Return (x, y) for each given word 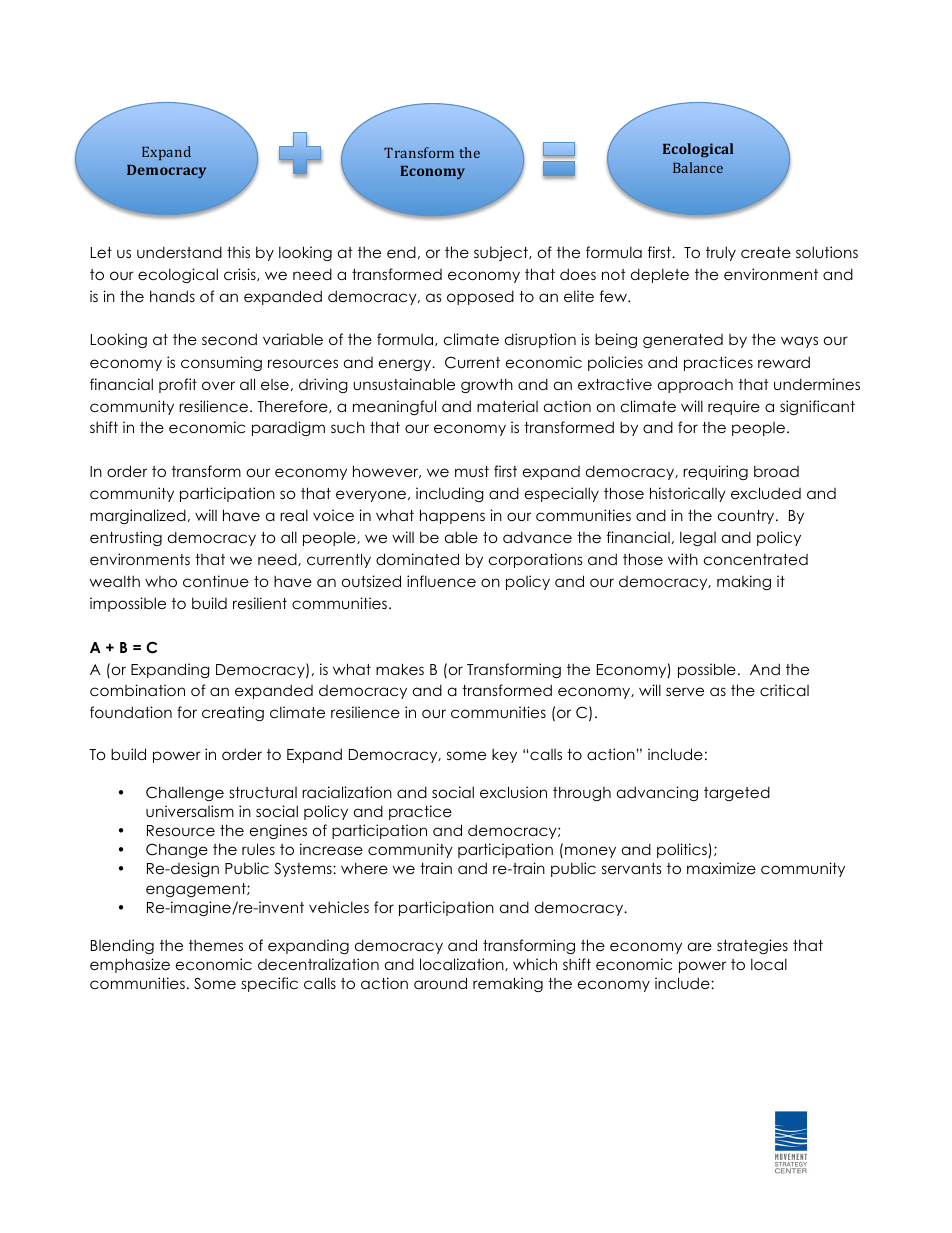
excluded (766, 493)
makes (400, 669)
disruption (540, 340)
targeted (737, 793)
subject (502, 253)
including (450, 494)
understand (179, 252)
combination (137, 690)
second (229, 339)
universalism (190, 811)
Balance (698, 167)
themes (216, 945)
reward (784, 362)
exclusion (513, 792)
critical (784, 690)
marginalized (138, 516)
